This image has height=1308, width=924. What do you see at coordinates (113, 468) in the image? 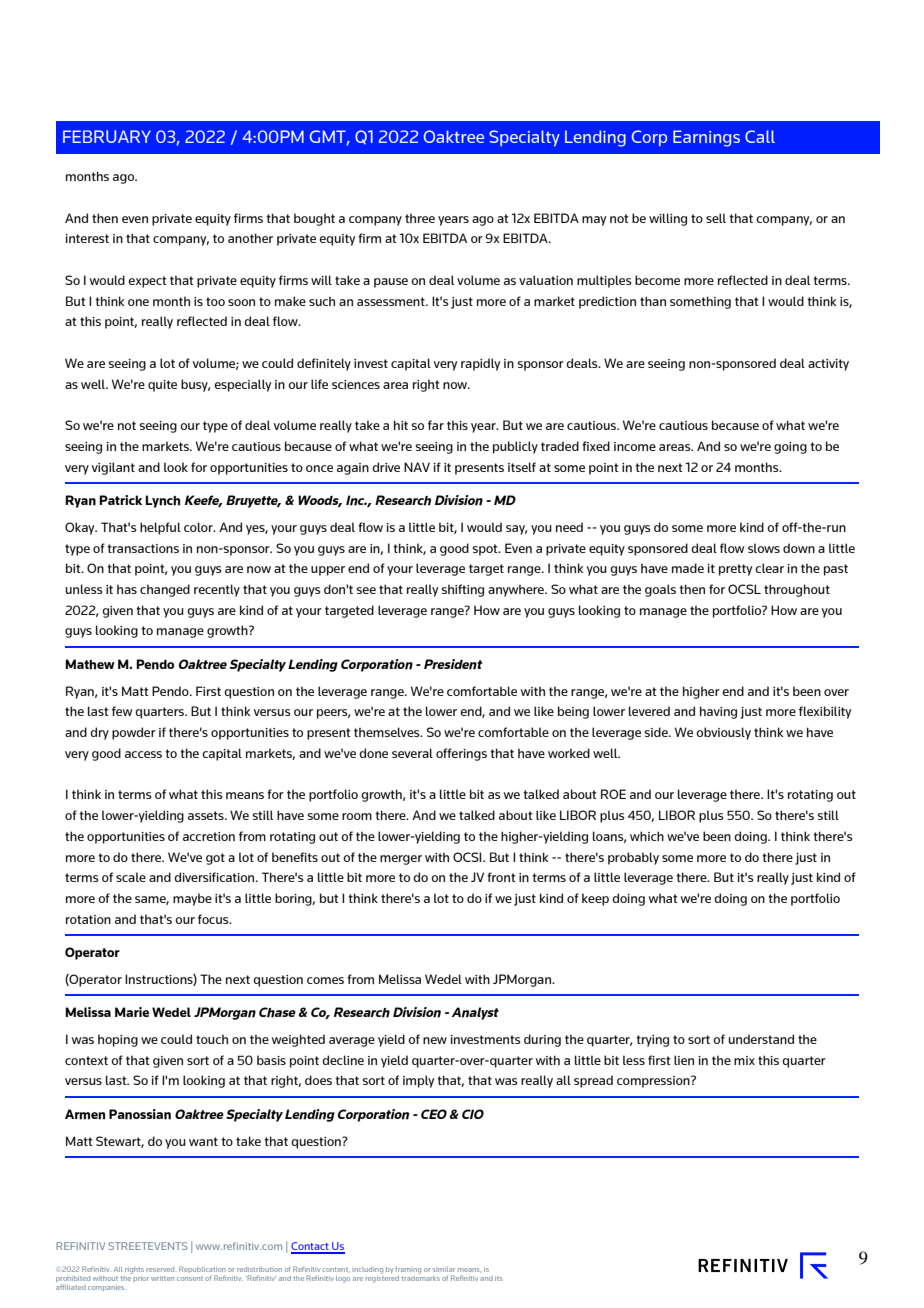
I see `vigilant` at bounding box center [113, 468].
